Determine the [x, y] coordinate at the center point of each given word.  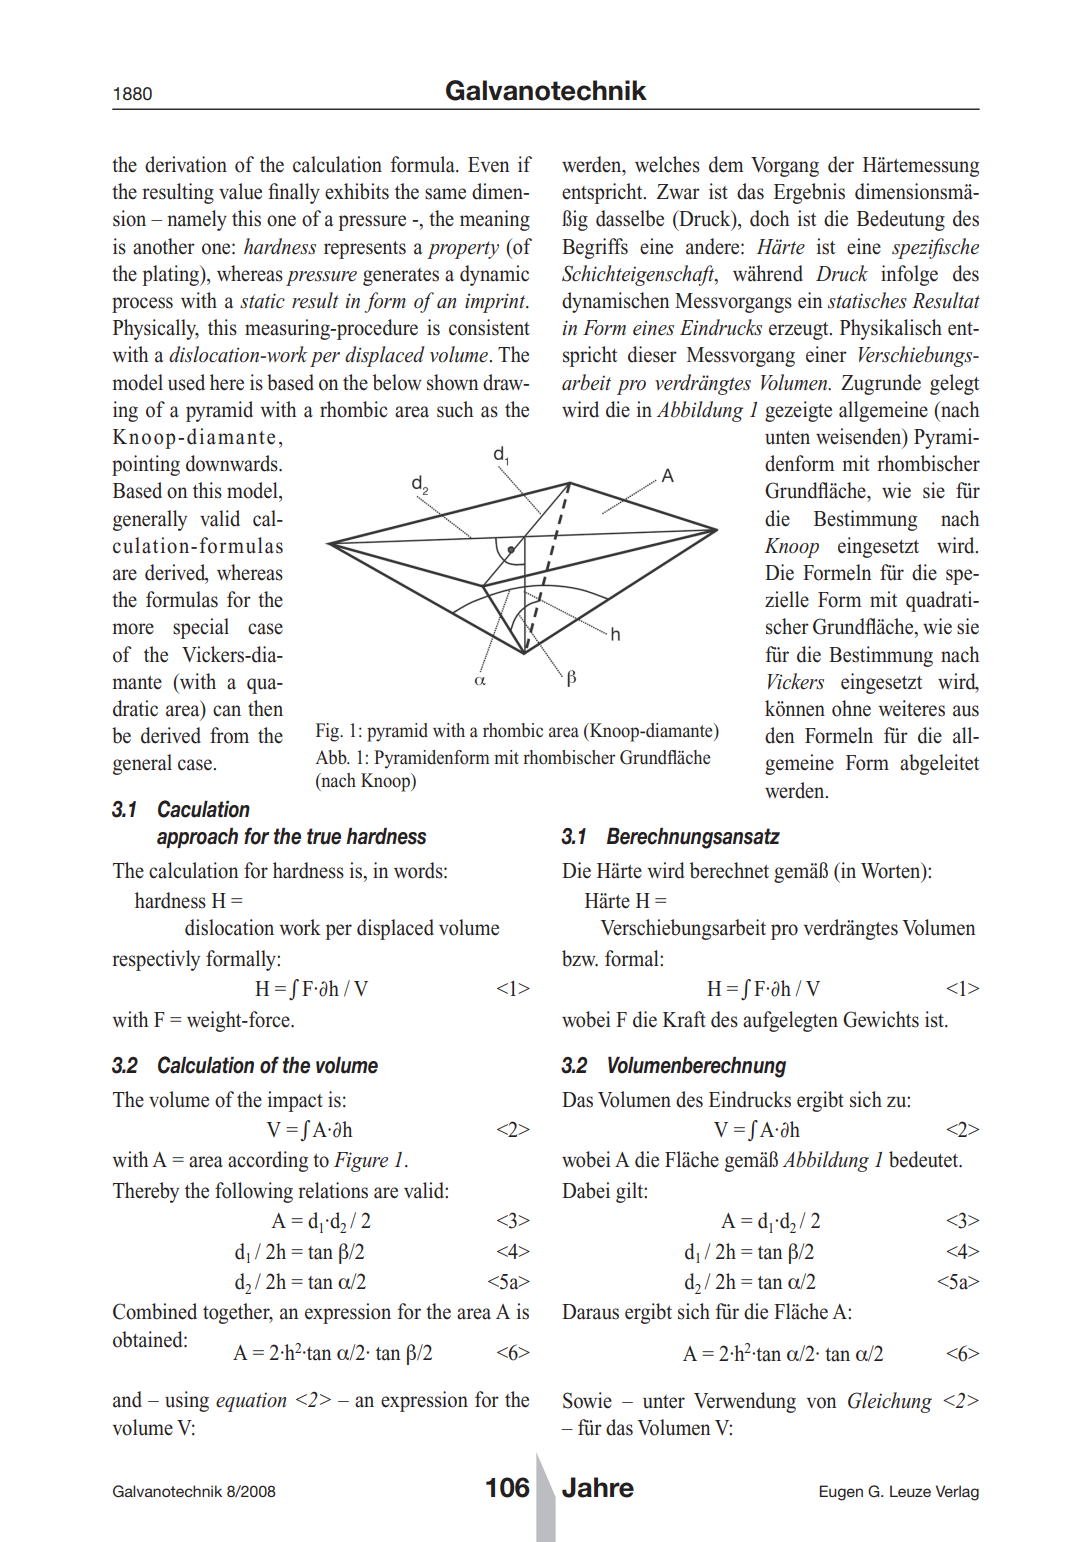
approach [197, 837]
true [324, 836]
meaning [495, 220]
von [822, 1403]
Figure [361, 1162]
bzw [580, 958]
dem [726, 164]
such [455, 409]
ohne [851, 708]
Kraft [684, 1019]
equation [251, 1402]
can [227, 711]
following [254, 1192]
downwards [233, 463]
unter [664, 1402]
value [240, 191]
